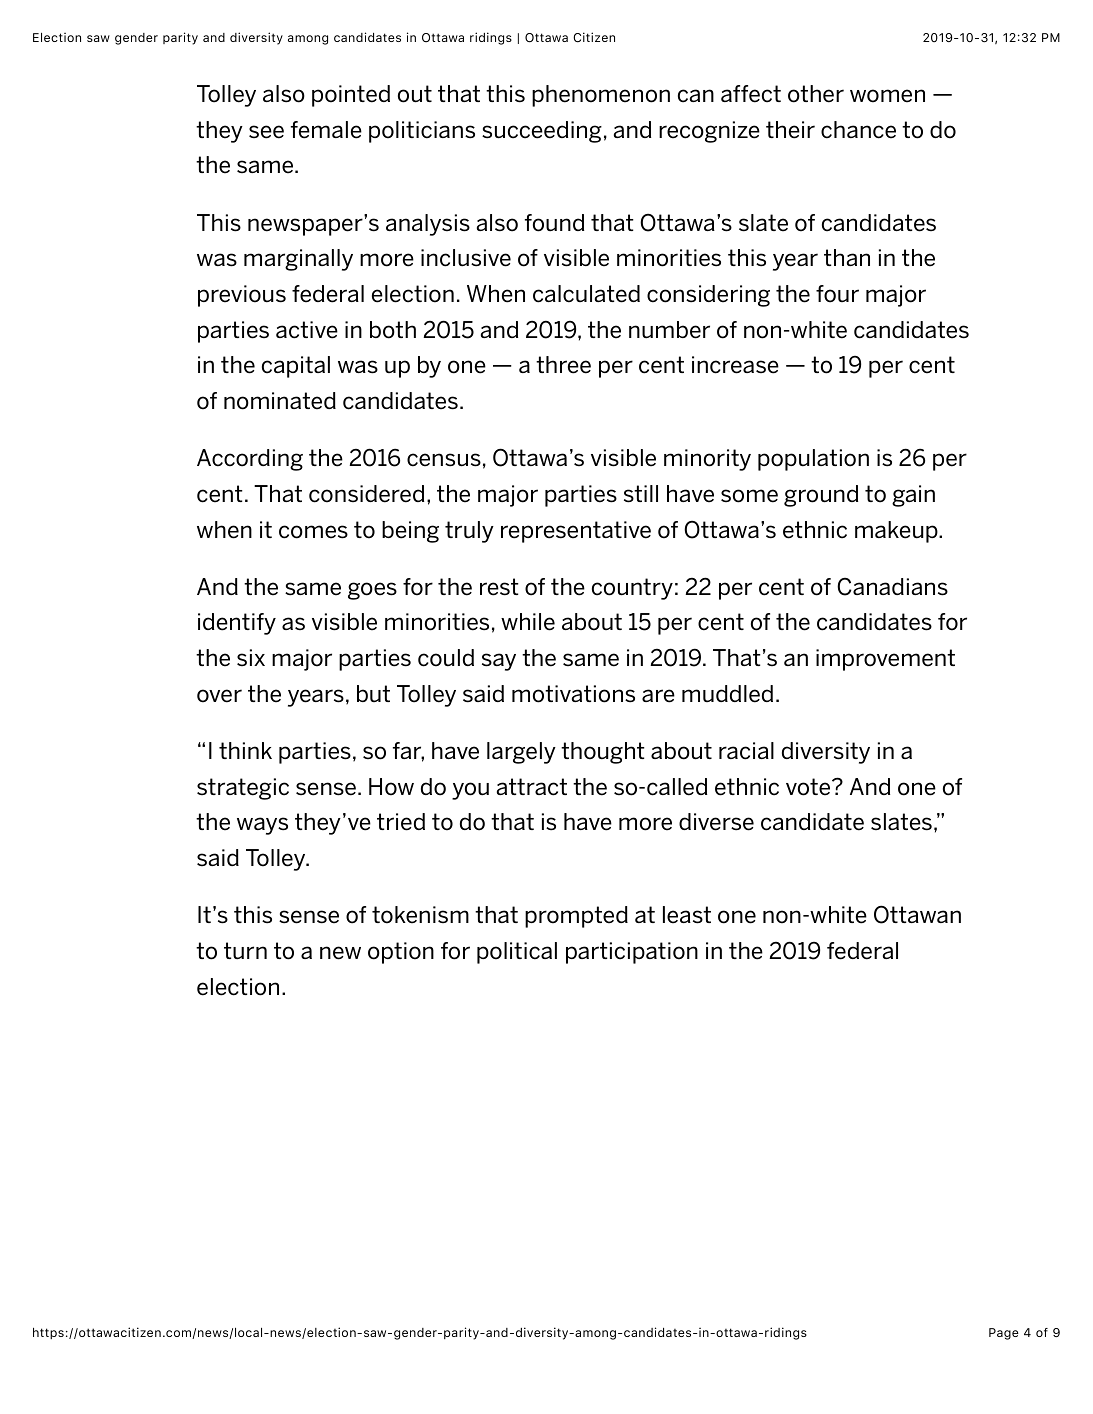  What do you see at coordinates (897, 532) in the screenshot?
I see `makeup` at bounding box center [897, 532].
